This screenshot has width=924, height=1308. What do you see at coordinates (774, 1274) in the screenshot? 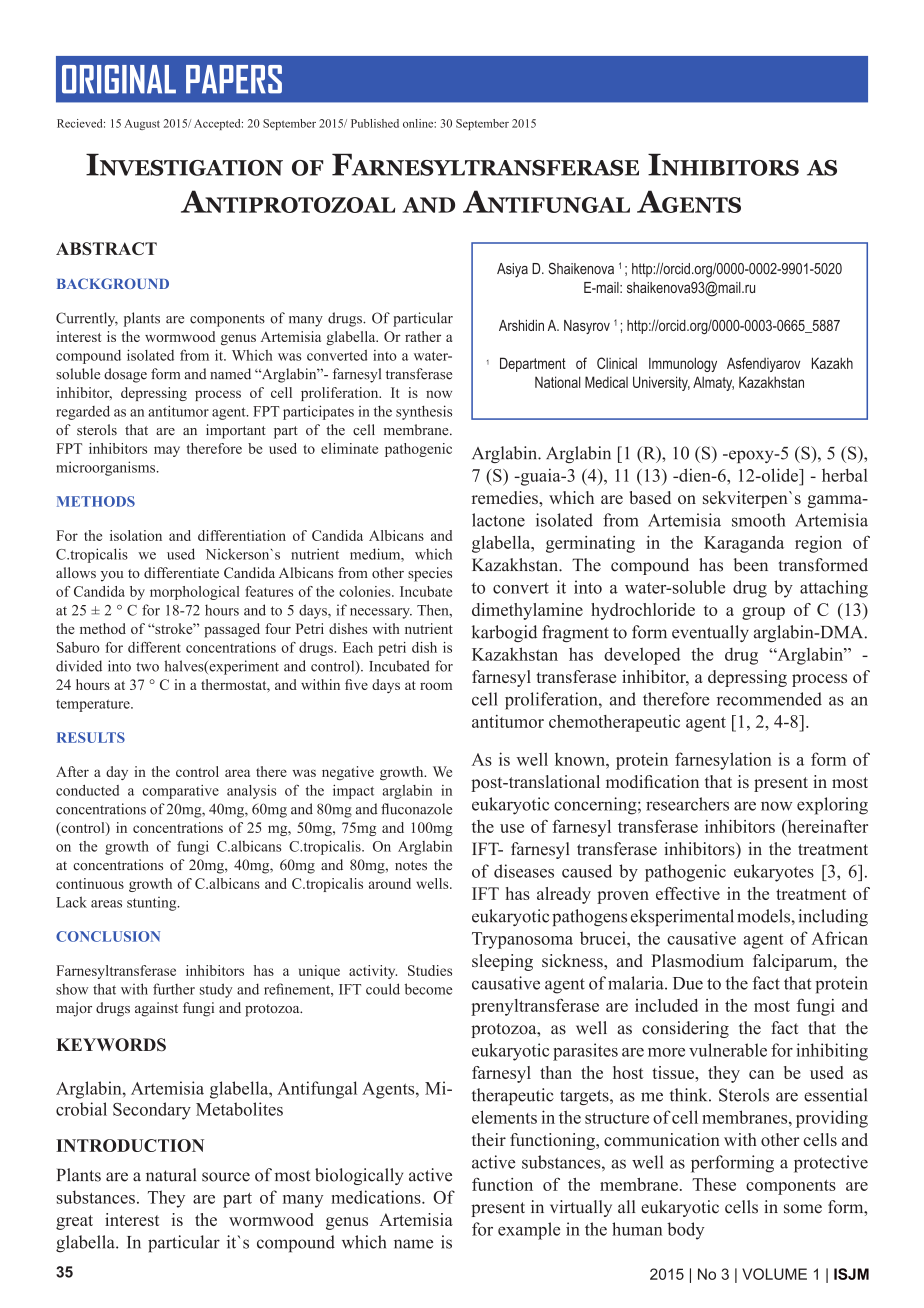
I see `VOLUME` at bounding box center [774, 1274].
